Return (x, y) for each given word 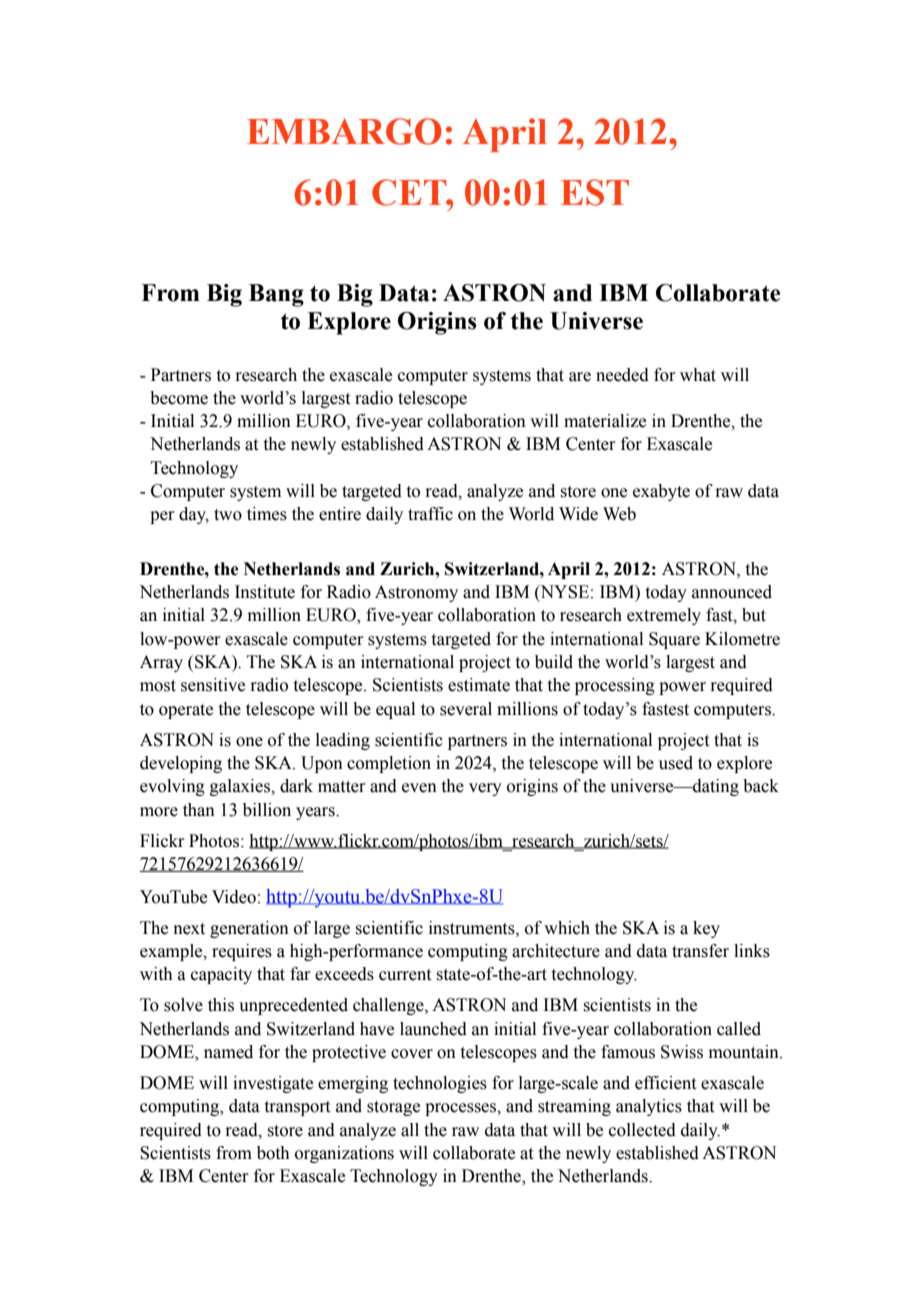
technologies (440, 1084)
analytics (649, 1107)
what (698, 375)
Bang (276, 295)
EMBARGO (344, 131)
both (273, 1153)
